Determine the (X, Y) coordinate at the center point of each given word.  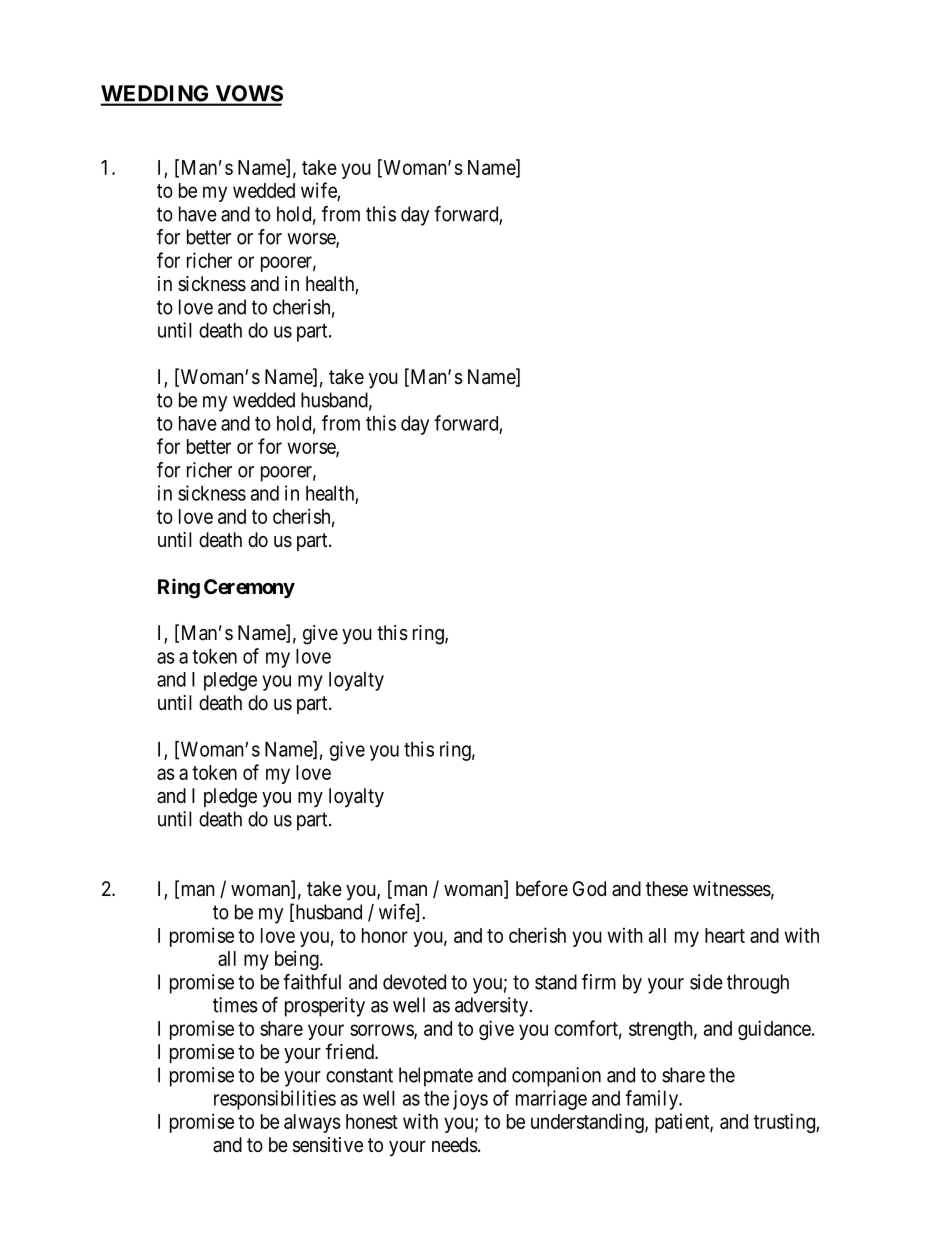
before (542, 888)
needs (455, 1145)
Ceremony (249, 588)
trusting (785, 1123)
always (312, 1123)
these (667, 888)
